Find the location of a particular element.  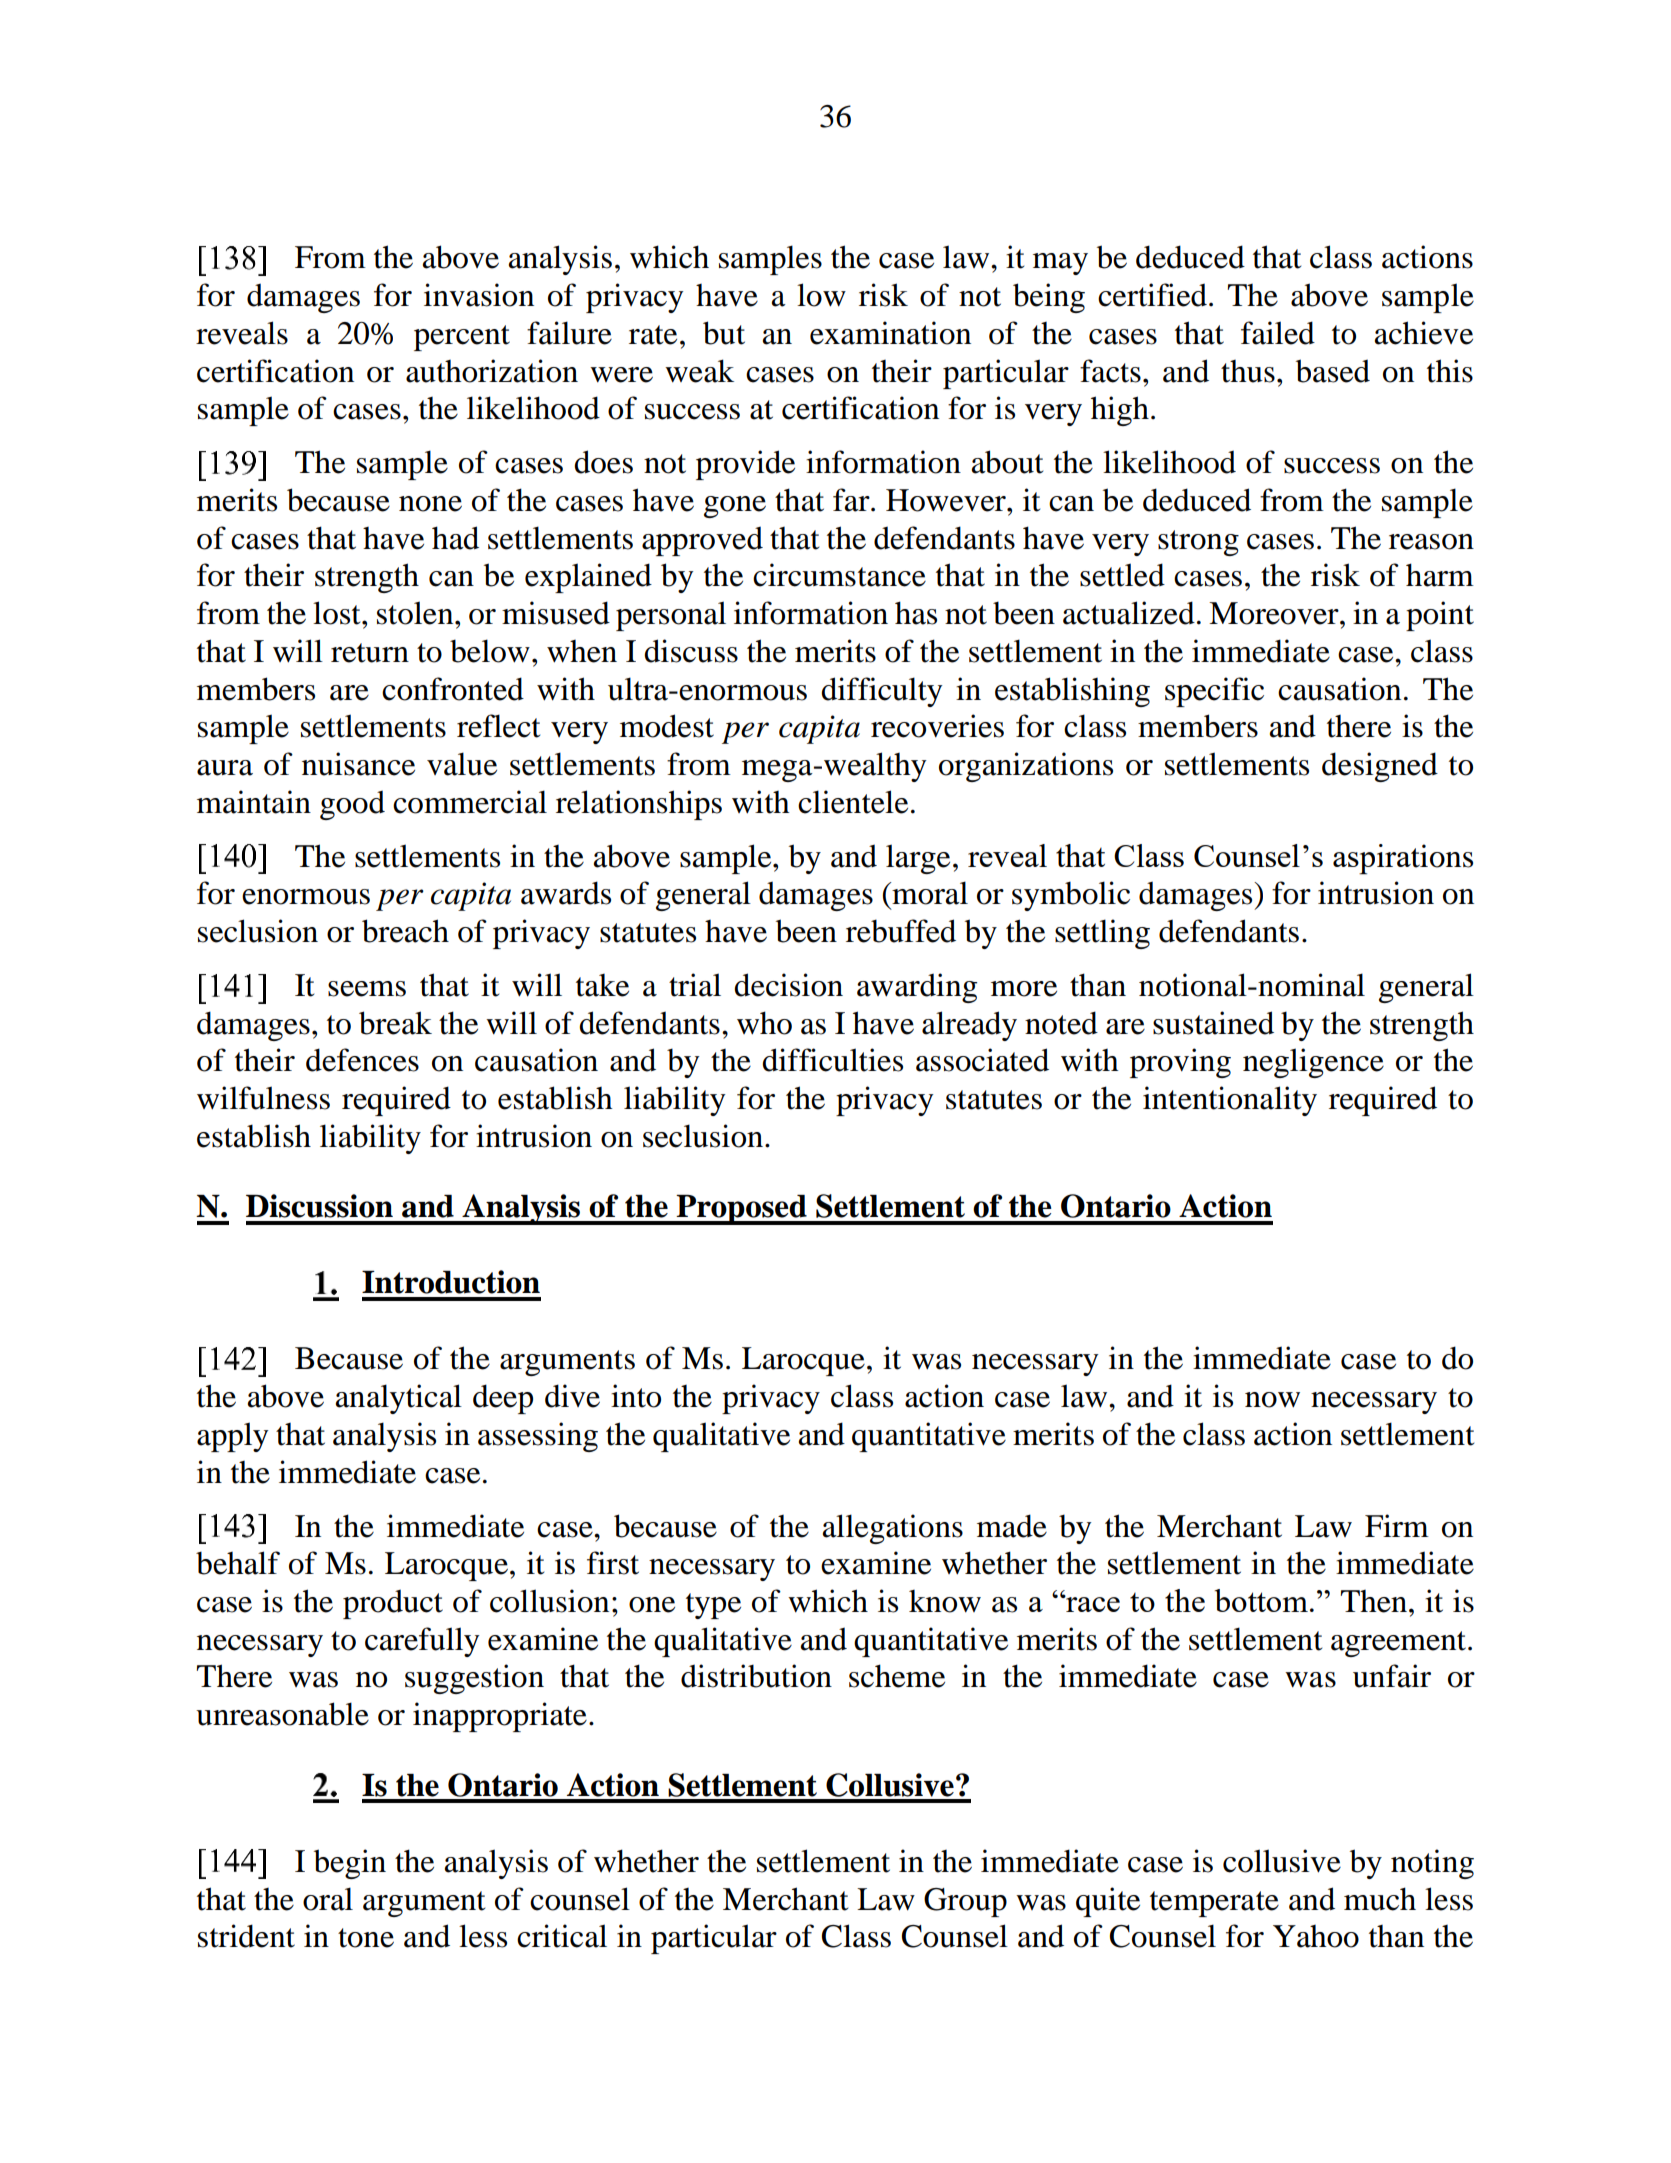

begin is located at coordinates (350, 1864).
